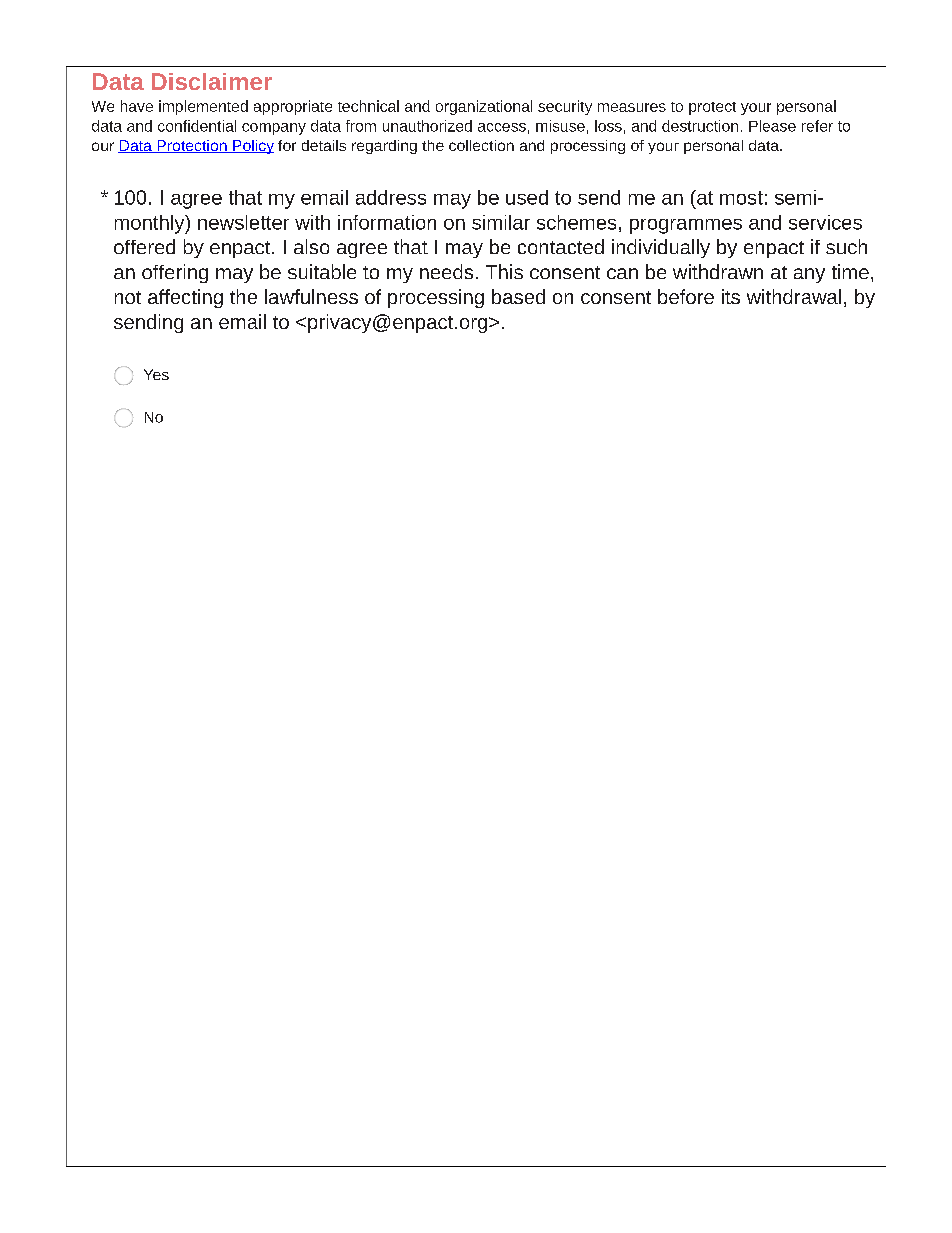  Describe the element at coordinates (252, 147) in the screenshot. I see `Policy` at that location.
